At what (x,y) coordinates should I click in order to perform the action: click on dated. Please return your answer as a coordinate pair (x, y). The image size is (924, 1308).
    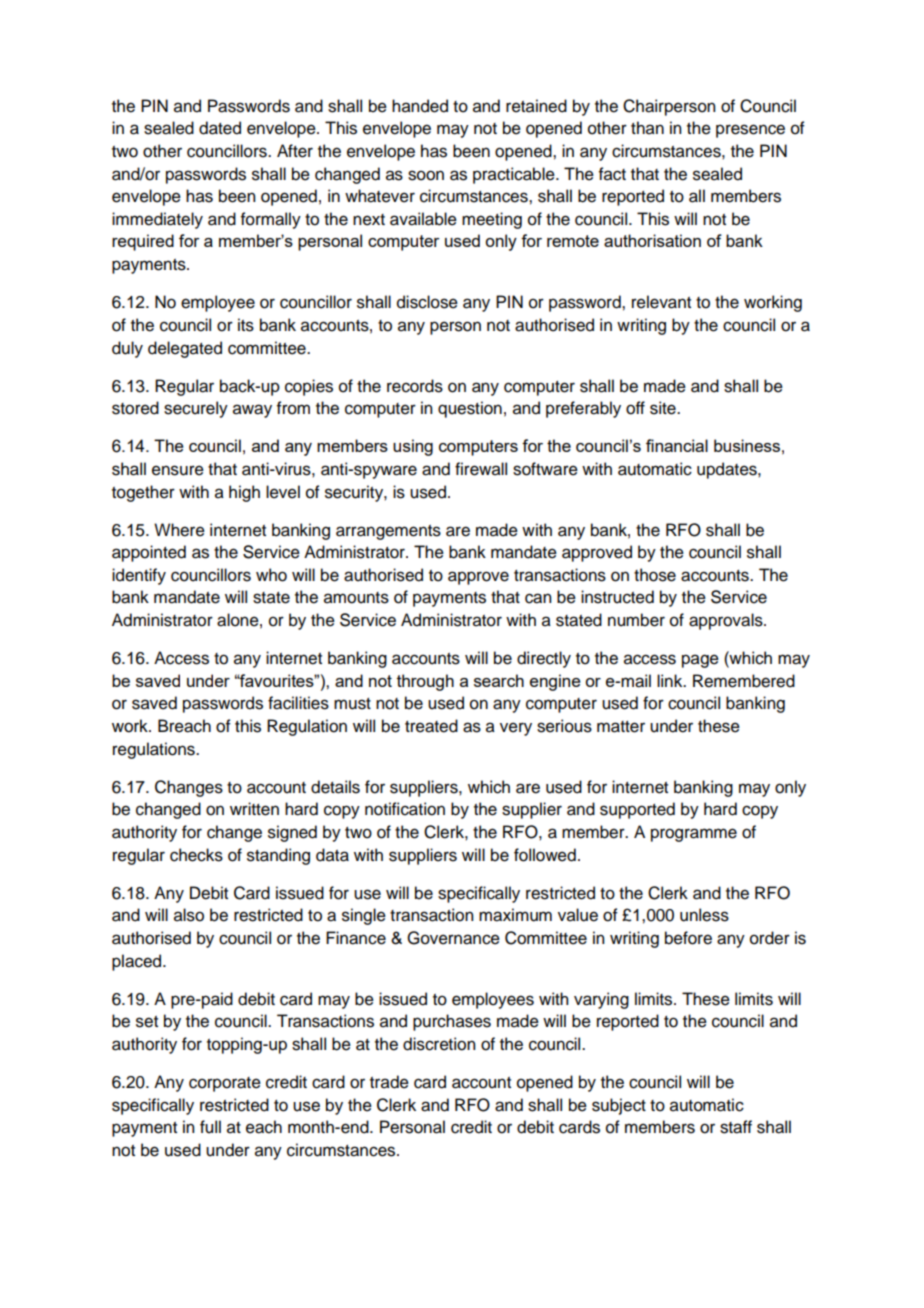
    Looking at the image, I should click on (220, 128).
